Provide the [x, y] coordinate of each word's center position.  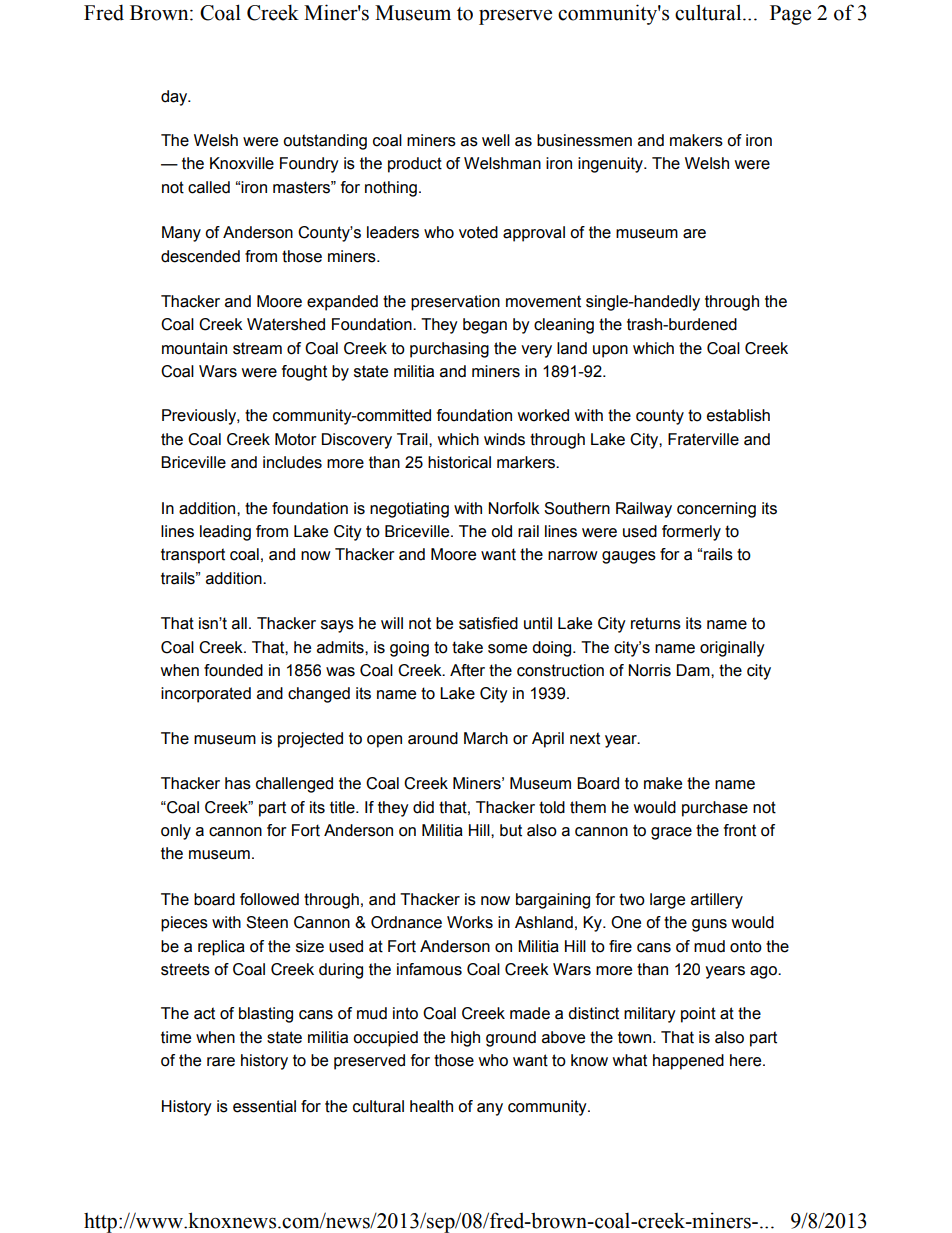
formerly [691, 533]
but [511, 830]
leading [225, 533]
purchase [715, 809]
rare [221, 1062]
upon [610, 351]
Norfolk [514, 508]
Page [790, 15]
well [496, 140]
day [175, 98]
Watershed [286, 324]
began [485, 326]
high [465, 1039]
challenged [294, 785]
